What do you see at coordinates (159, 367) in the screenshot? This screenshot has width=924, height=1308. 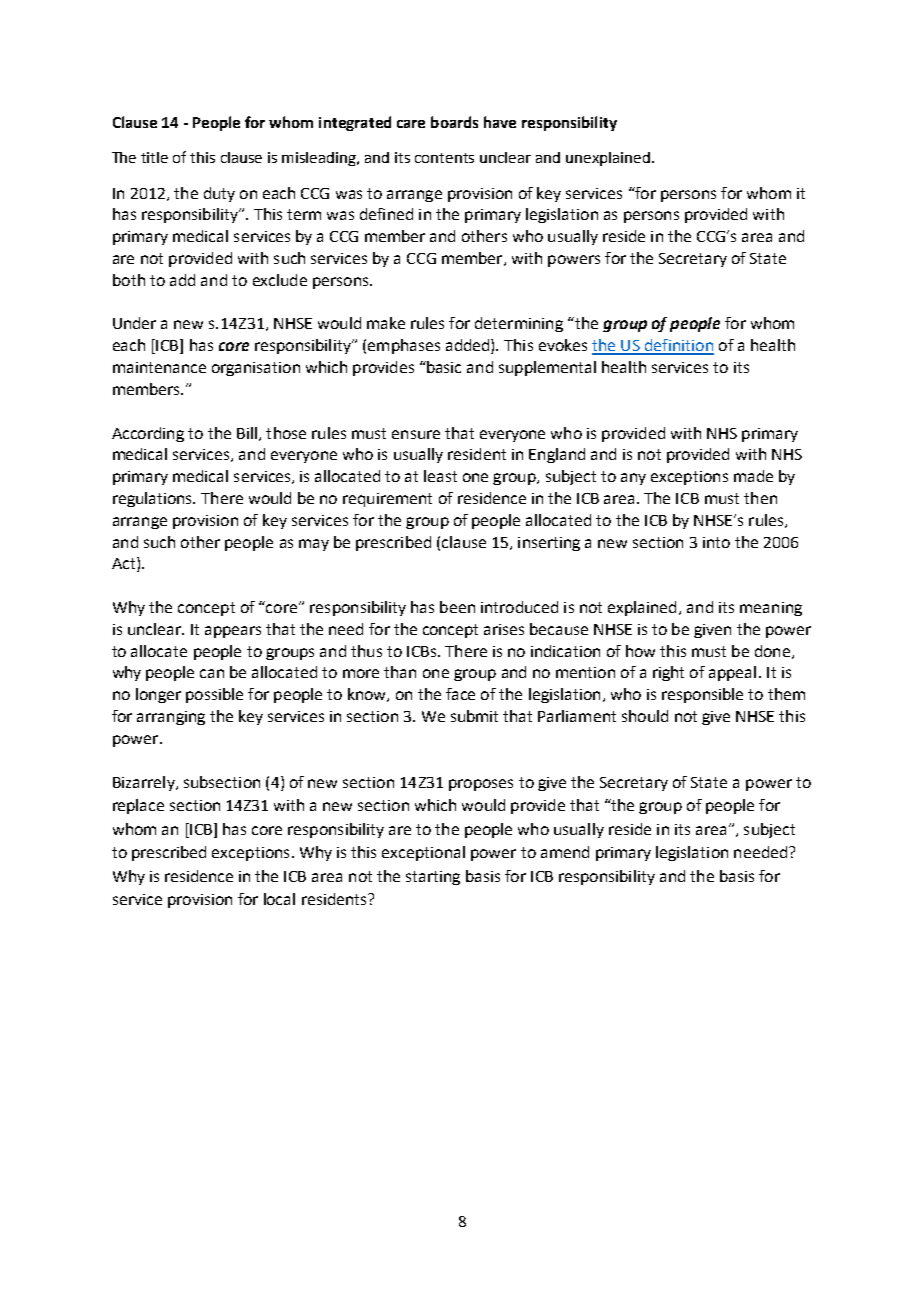 I see `maintenance` at bounding box center [159, 367].
